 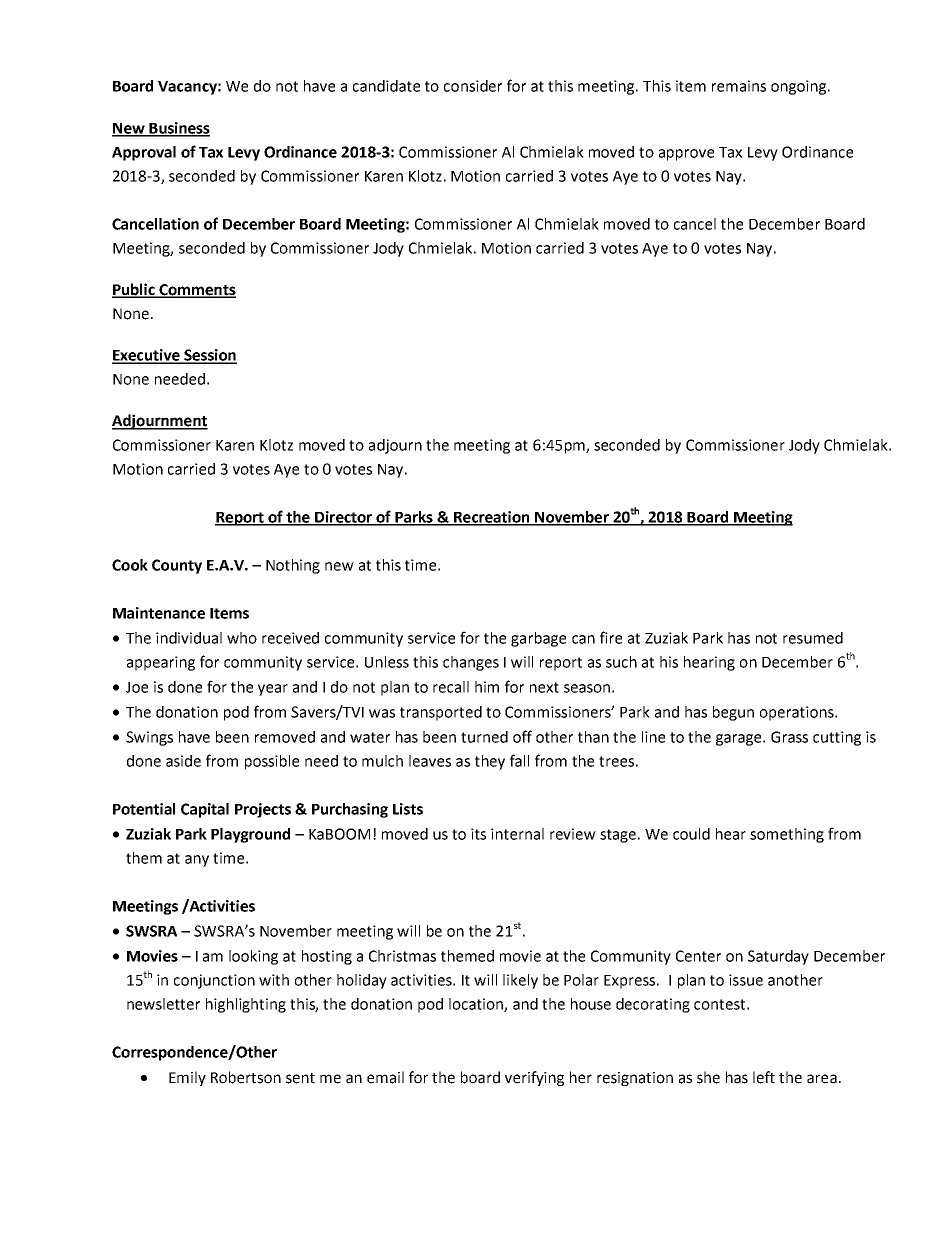 I want to click on remains, so click(x=739, y=86).
